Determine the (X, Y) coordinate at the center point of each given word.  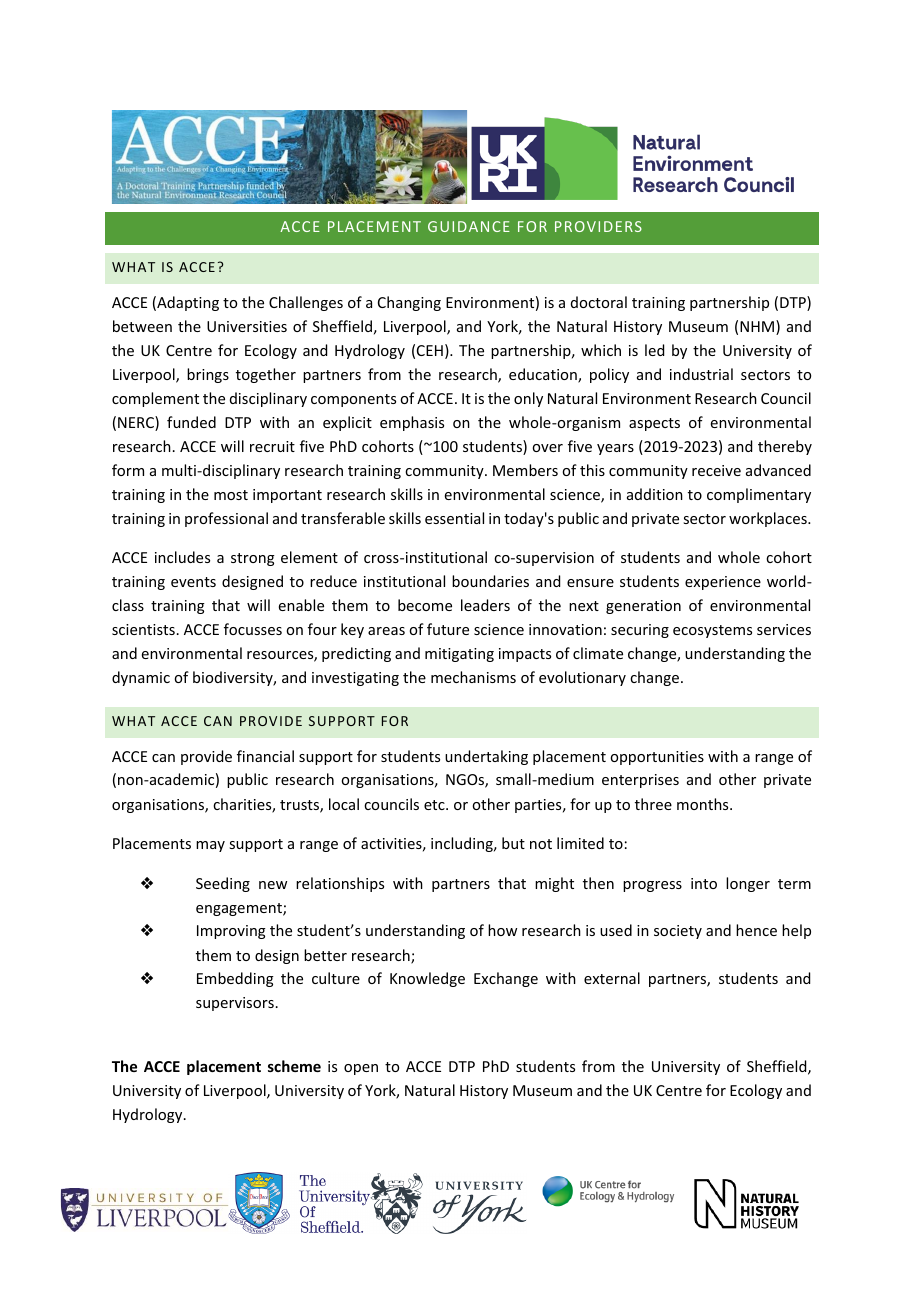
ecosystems (712, 631)
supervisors (235, 1004)
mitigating (459, 655)
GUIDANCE (469, 226)
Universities (247, 326)
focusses (253, 629)
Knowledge (427, 979)
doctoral (599, 302)
